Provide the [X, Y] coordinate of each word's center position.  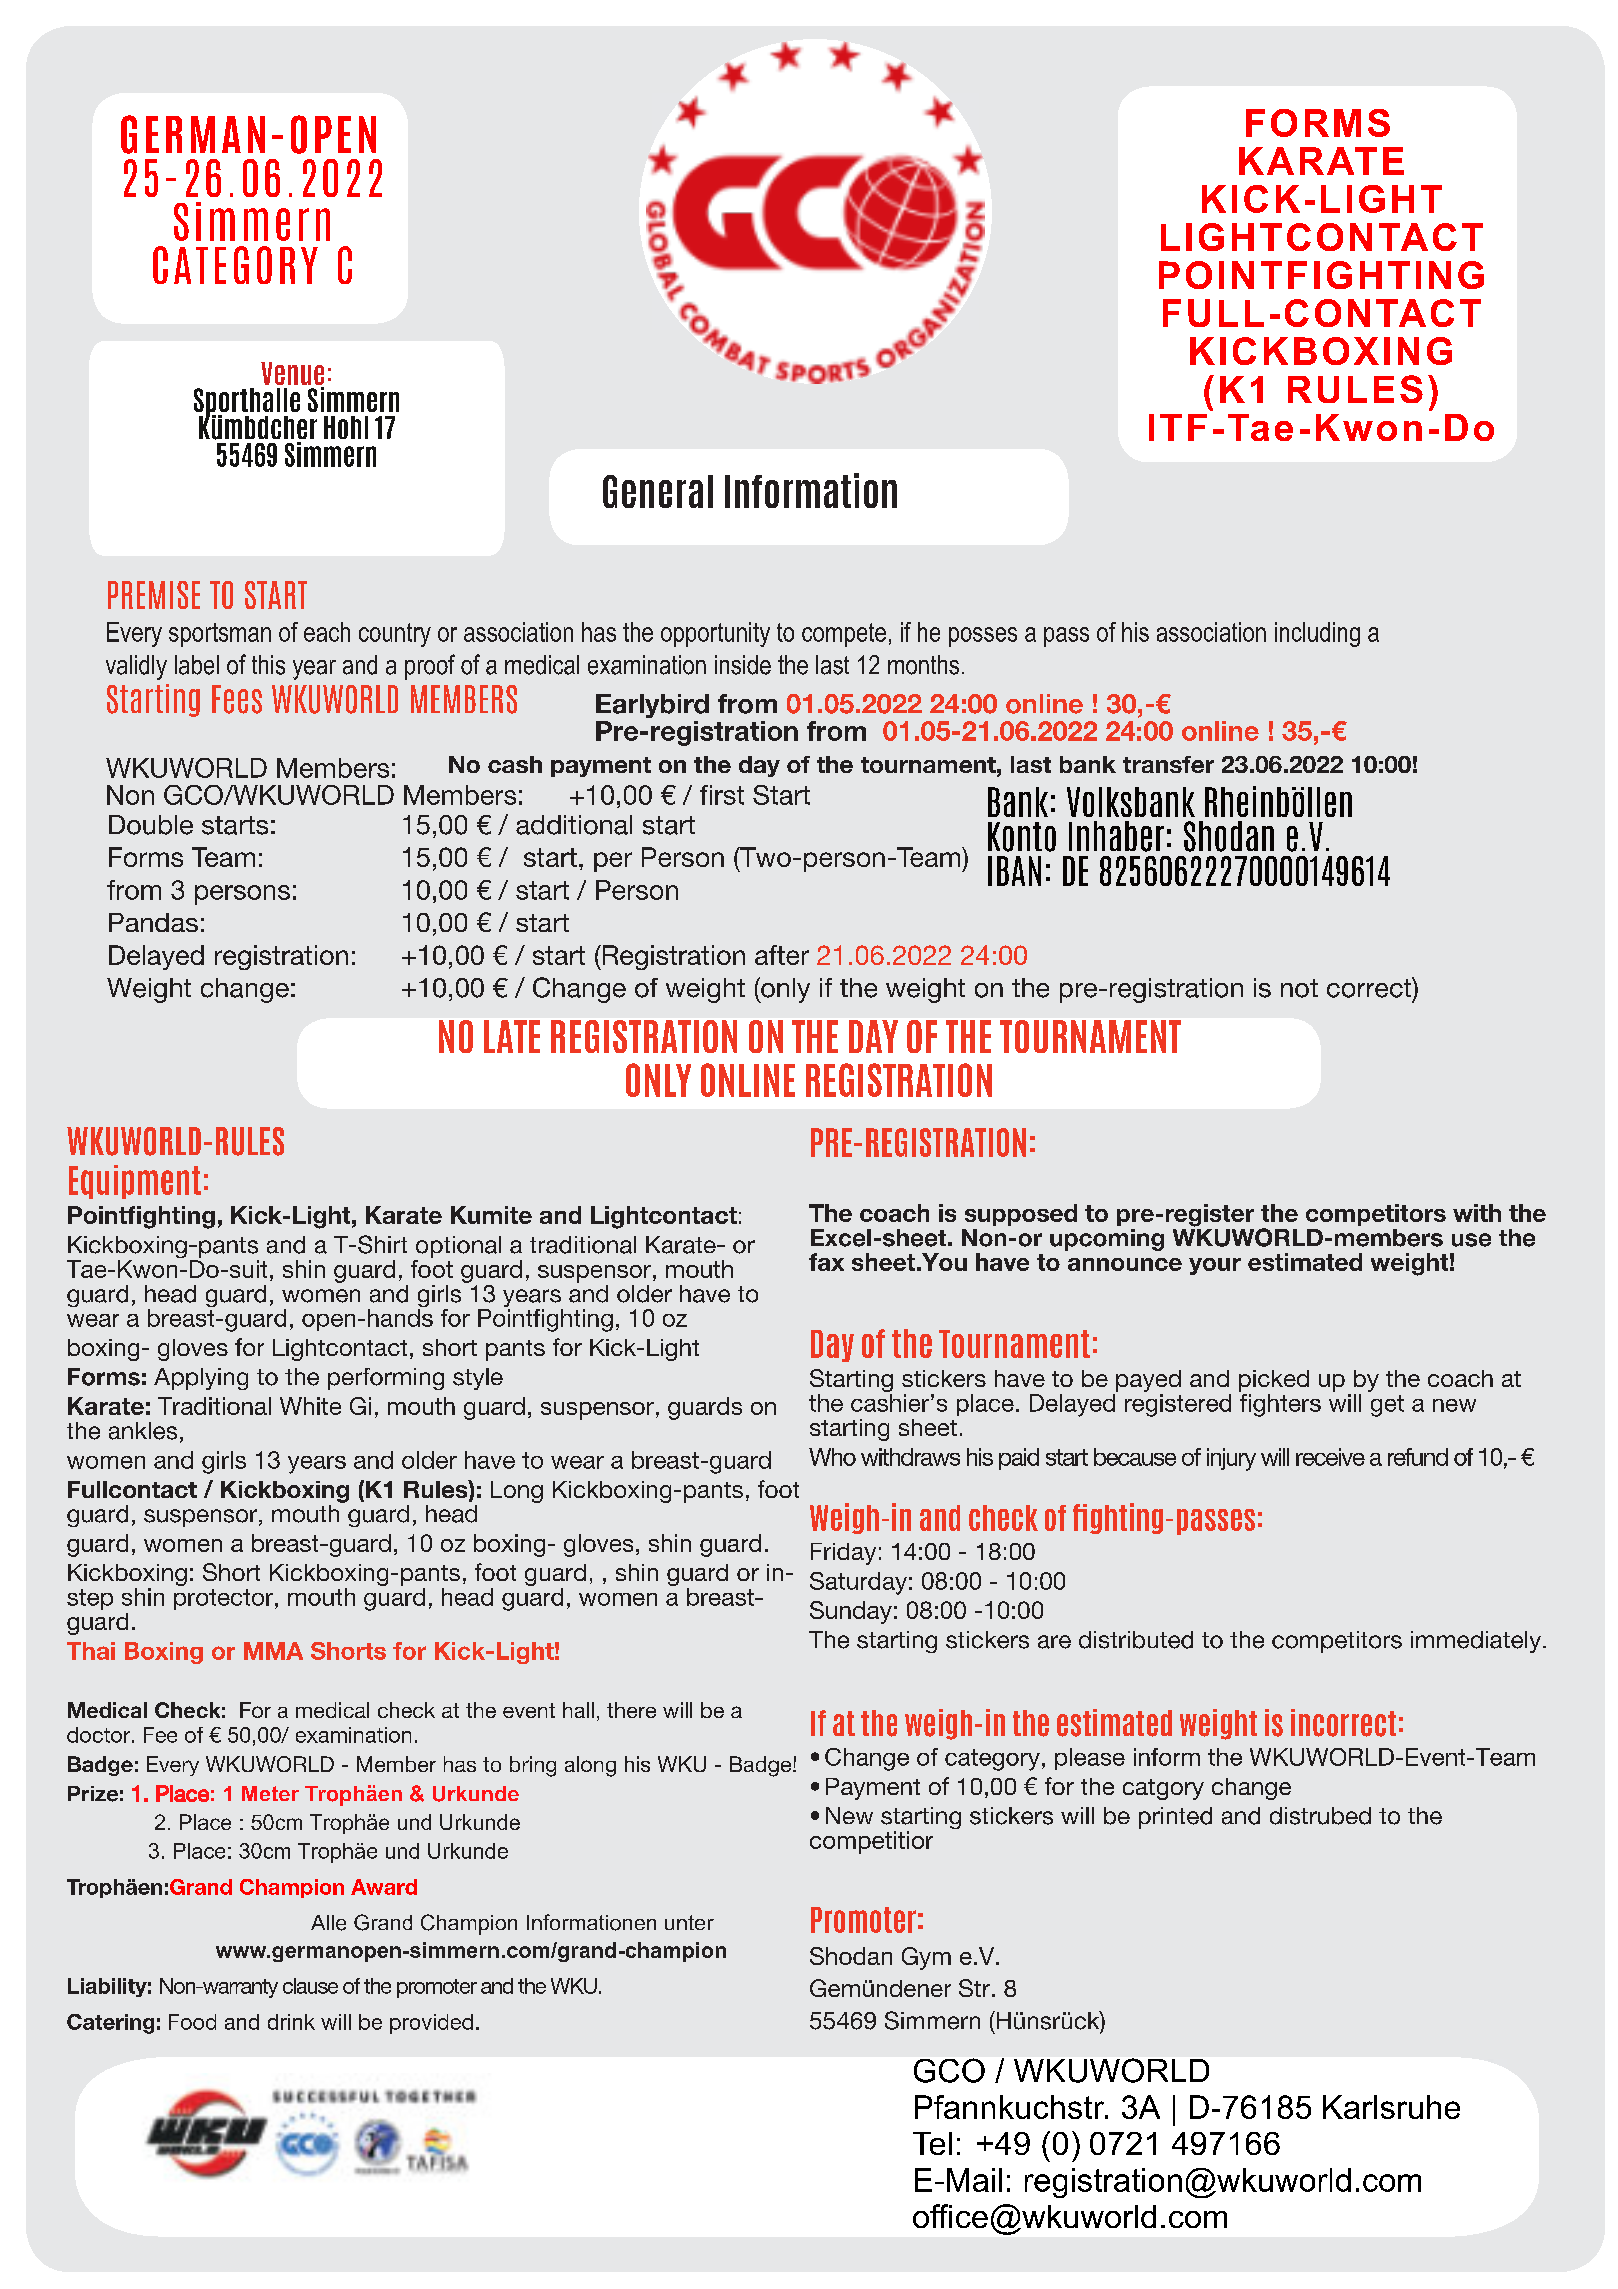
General [658, 491]
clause [310, 1986]
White [310, 1406]
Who [832, 1457]
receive [1330, 1457]
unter [689, 1922]
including [1317, 634]
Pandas [153, 922]
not [1299, 988]
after [782, 955]
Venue [292, 375]
